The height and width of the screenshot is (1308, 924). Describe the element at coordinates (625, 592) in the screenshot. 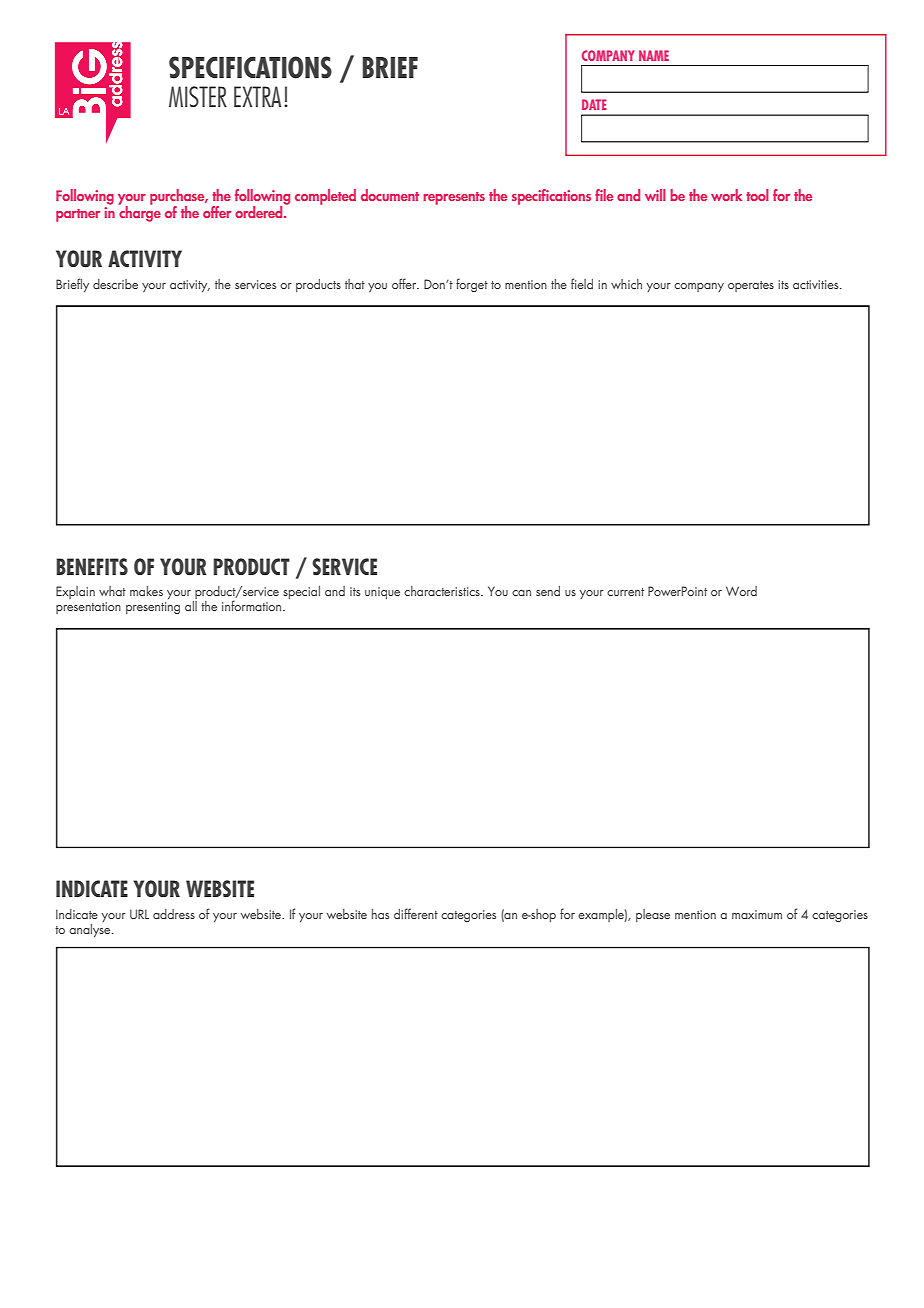

I see `current` at that location.
